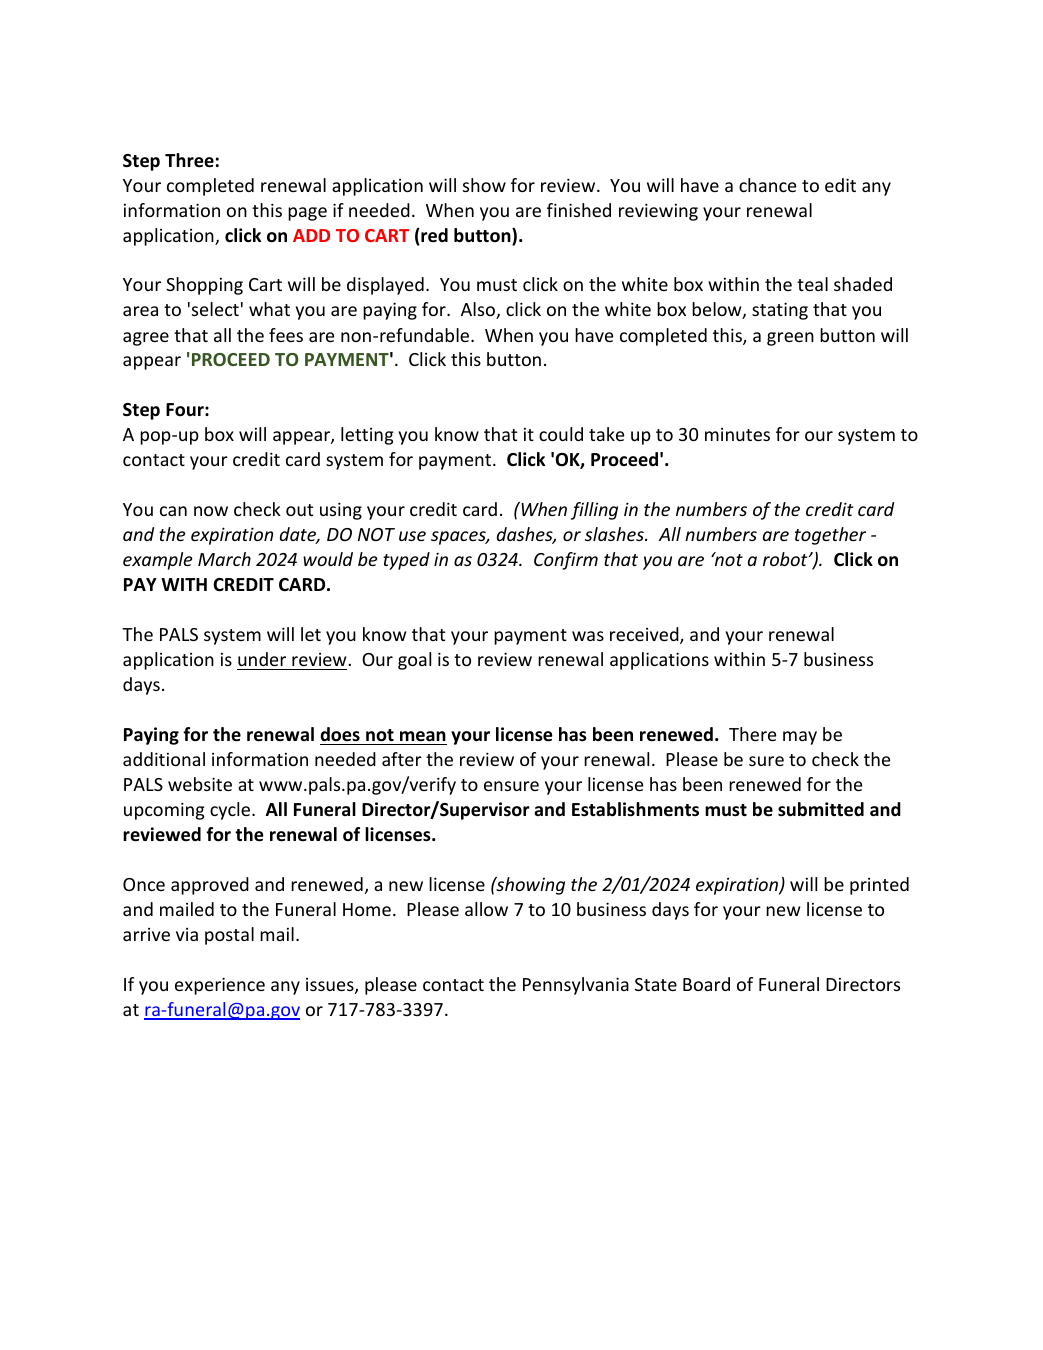 The image size is (1043, 1350). What do you see at coordinates (790, 339) in the image?
I see `green` at bounding box center [790, 339].
